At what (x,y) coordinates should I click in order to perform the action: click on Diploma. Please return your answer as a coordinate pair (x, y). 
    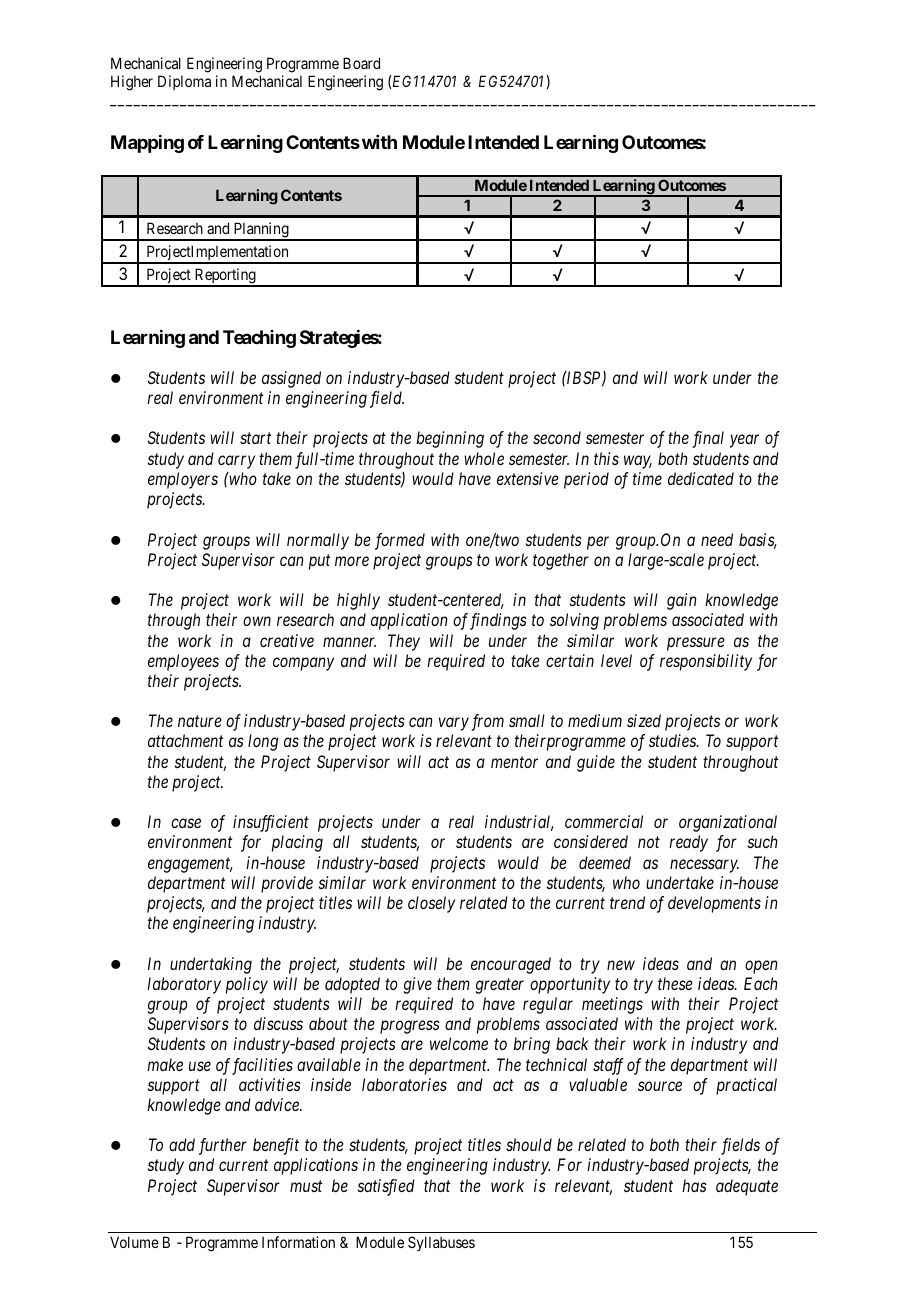
    Looking at the image, I should click on (184, 82).
